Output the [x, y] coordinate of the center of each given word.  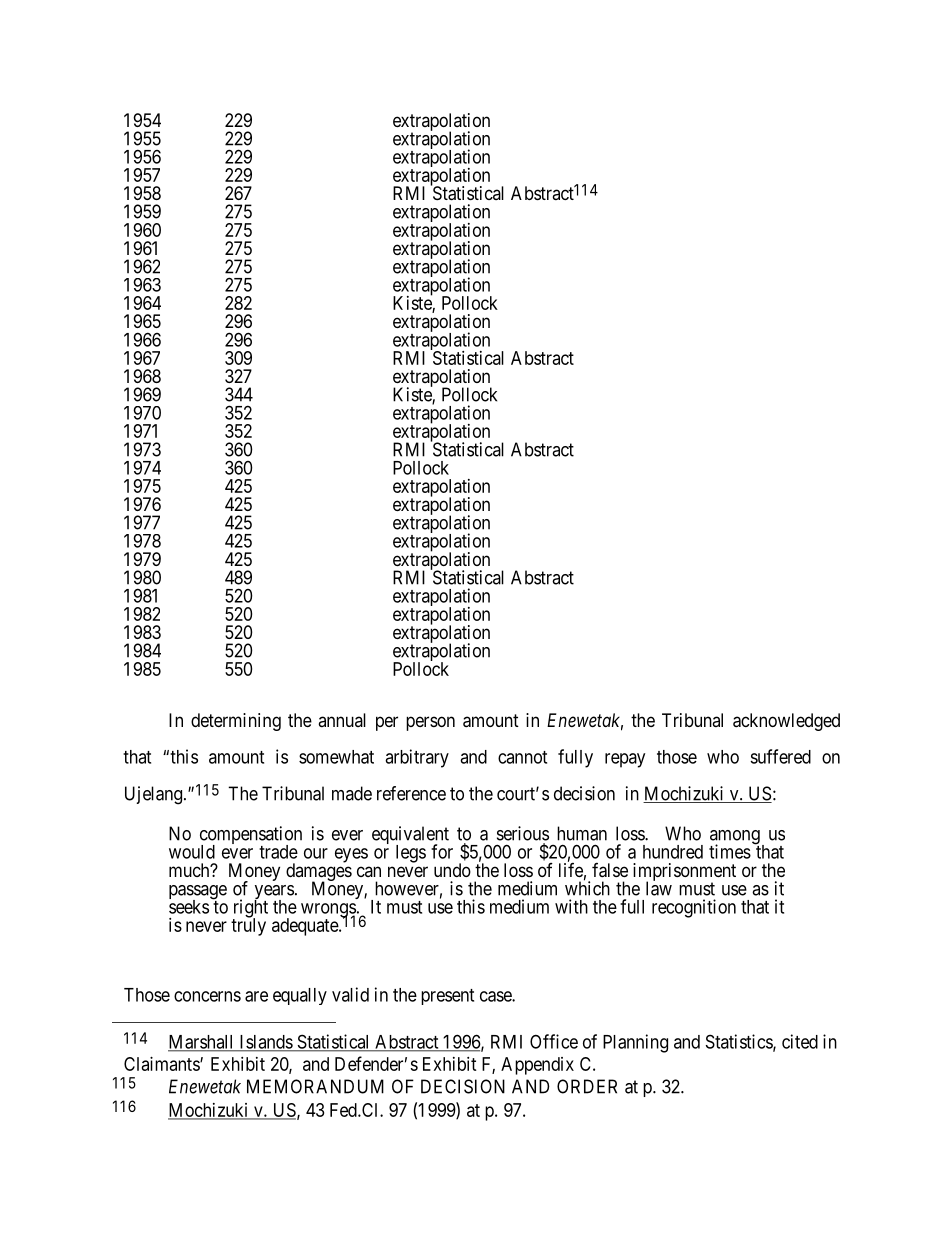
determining [236, 722]
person [430, 723]
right [250, 909]
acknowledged [786, 722]
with [571, 906]
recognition [694, 908]
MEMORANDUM [315, 1086]
